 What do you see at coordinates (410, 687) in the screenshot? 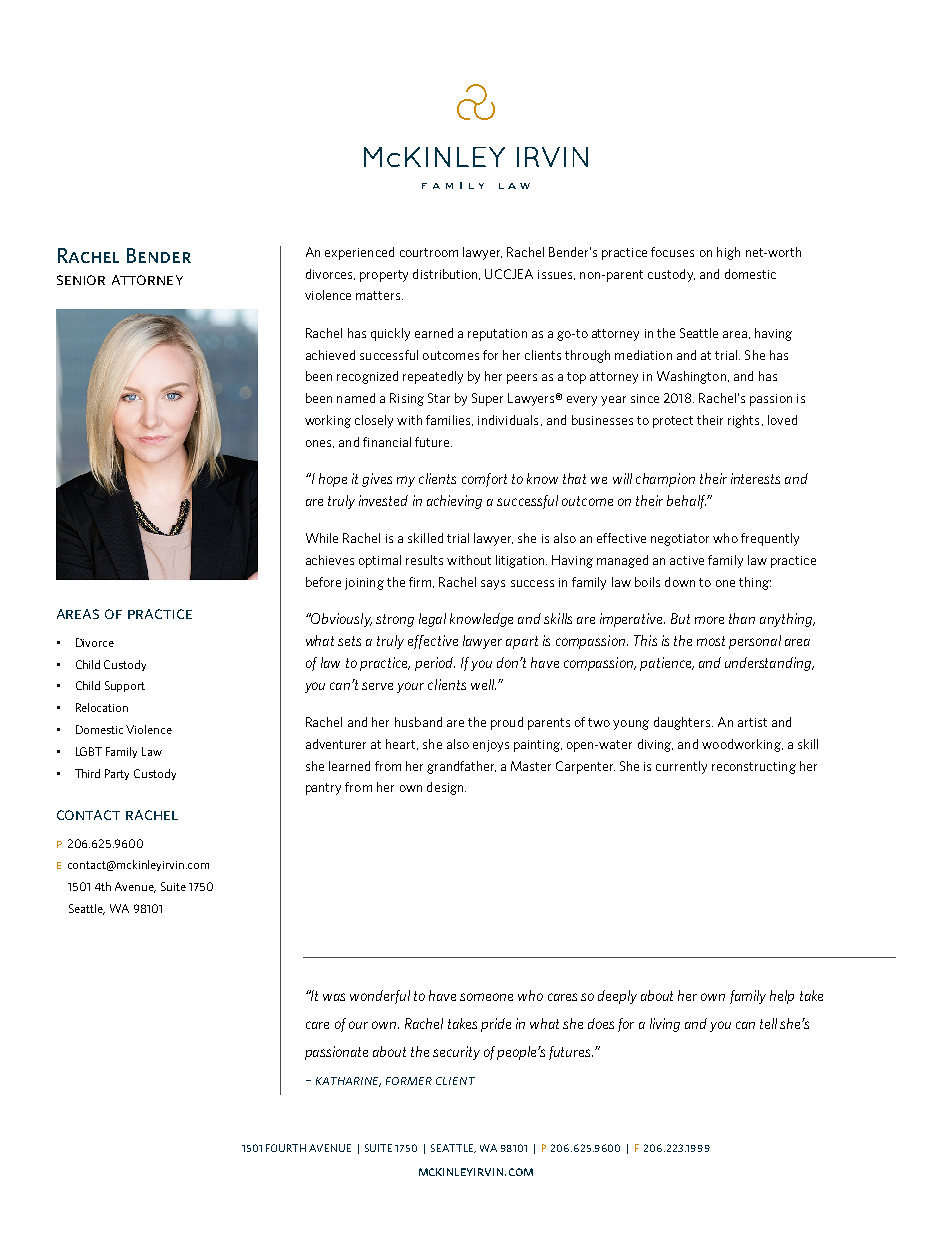
I see `your` at bounding box center [410, 687].
